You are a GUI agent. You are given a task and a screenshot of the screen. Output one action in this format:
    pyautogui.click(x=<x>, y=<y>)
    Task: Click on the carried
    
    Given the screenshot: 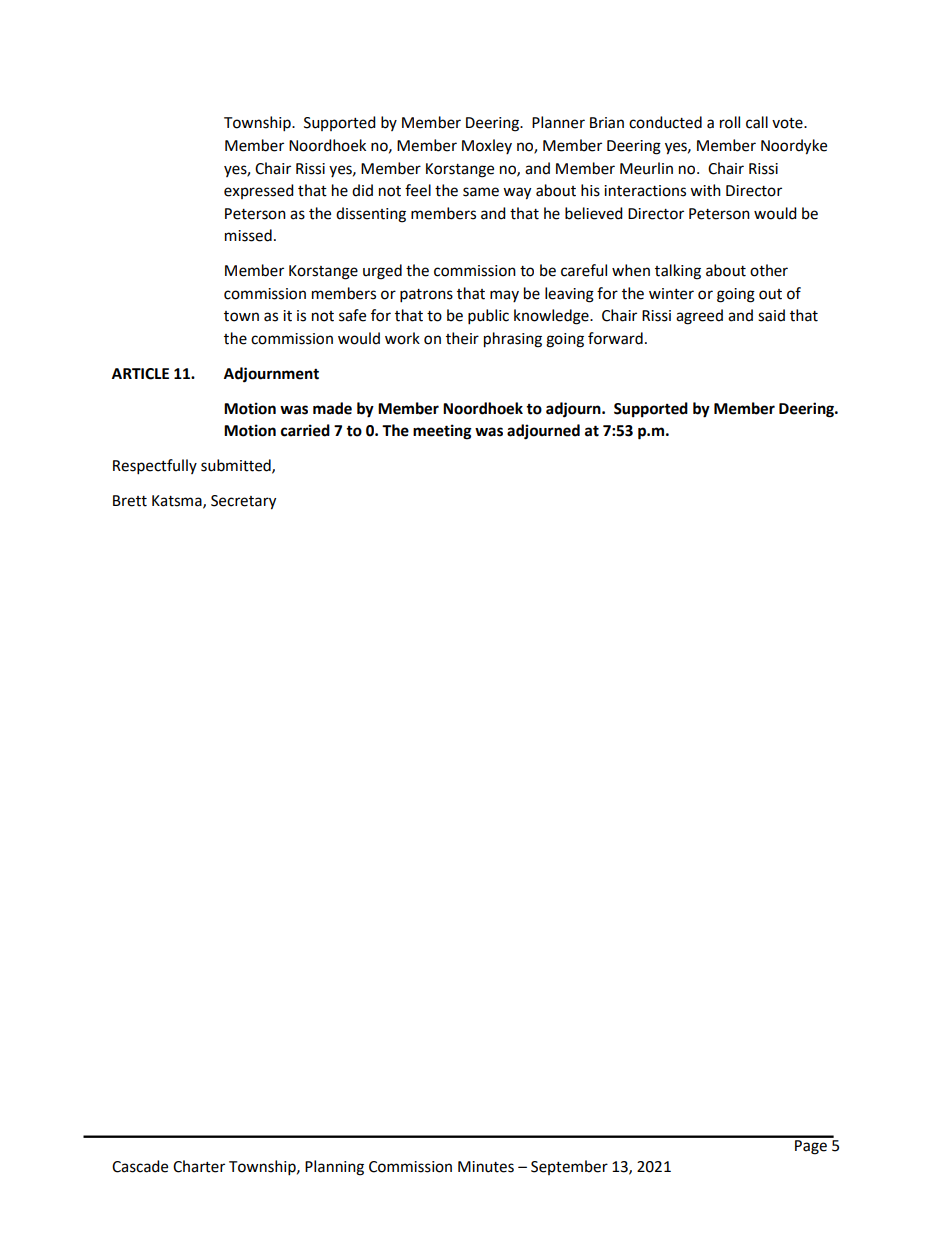 What is the action you would take?
    pyautogui.click(x=305, y=430)
